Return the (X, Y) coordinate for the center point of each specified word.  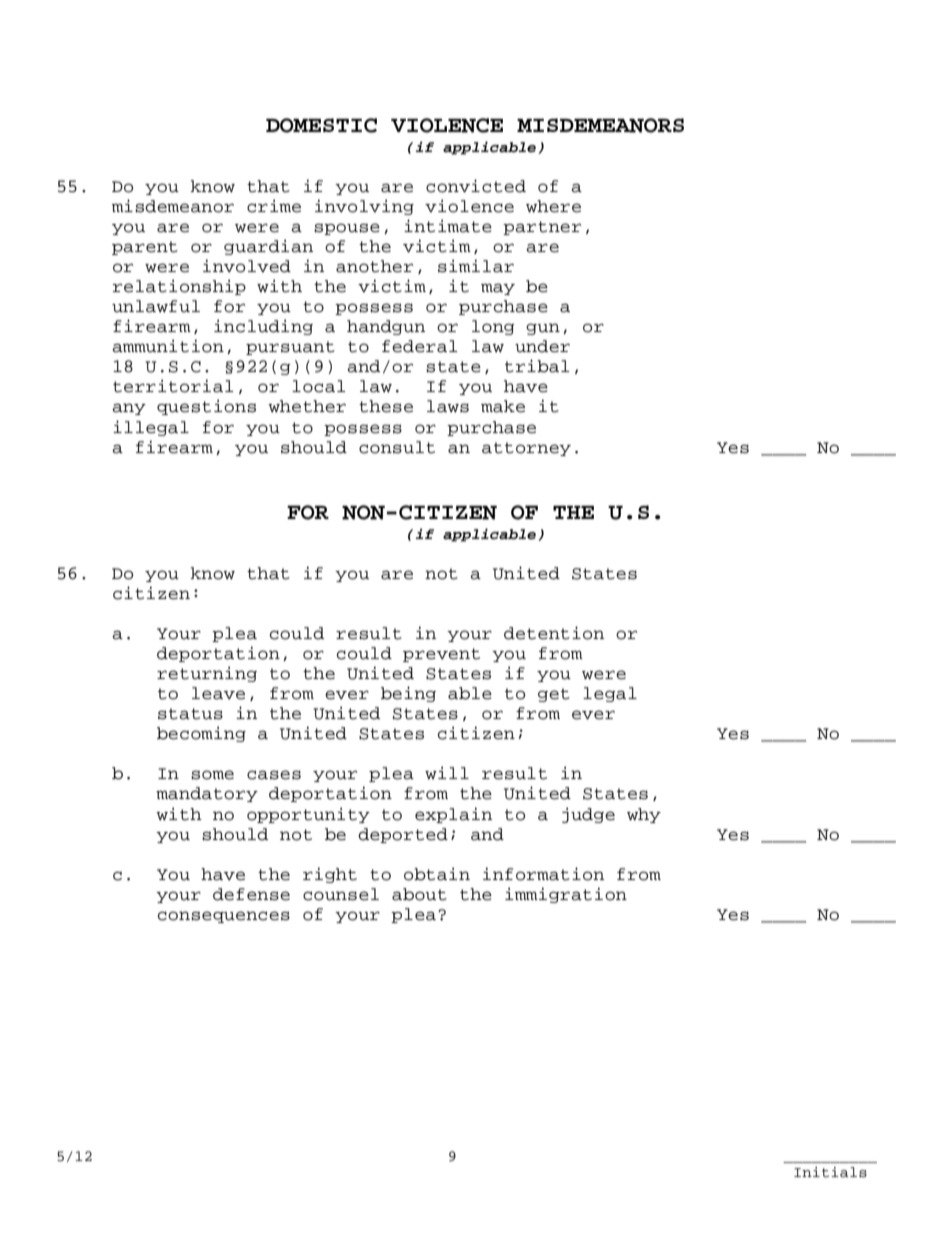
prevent (441, 655)
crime (274, 206)
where (553, 206)
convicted (476, 186)
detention (554, 633)
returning (207, 674)
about (419, 894)
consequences (224, 917)
